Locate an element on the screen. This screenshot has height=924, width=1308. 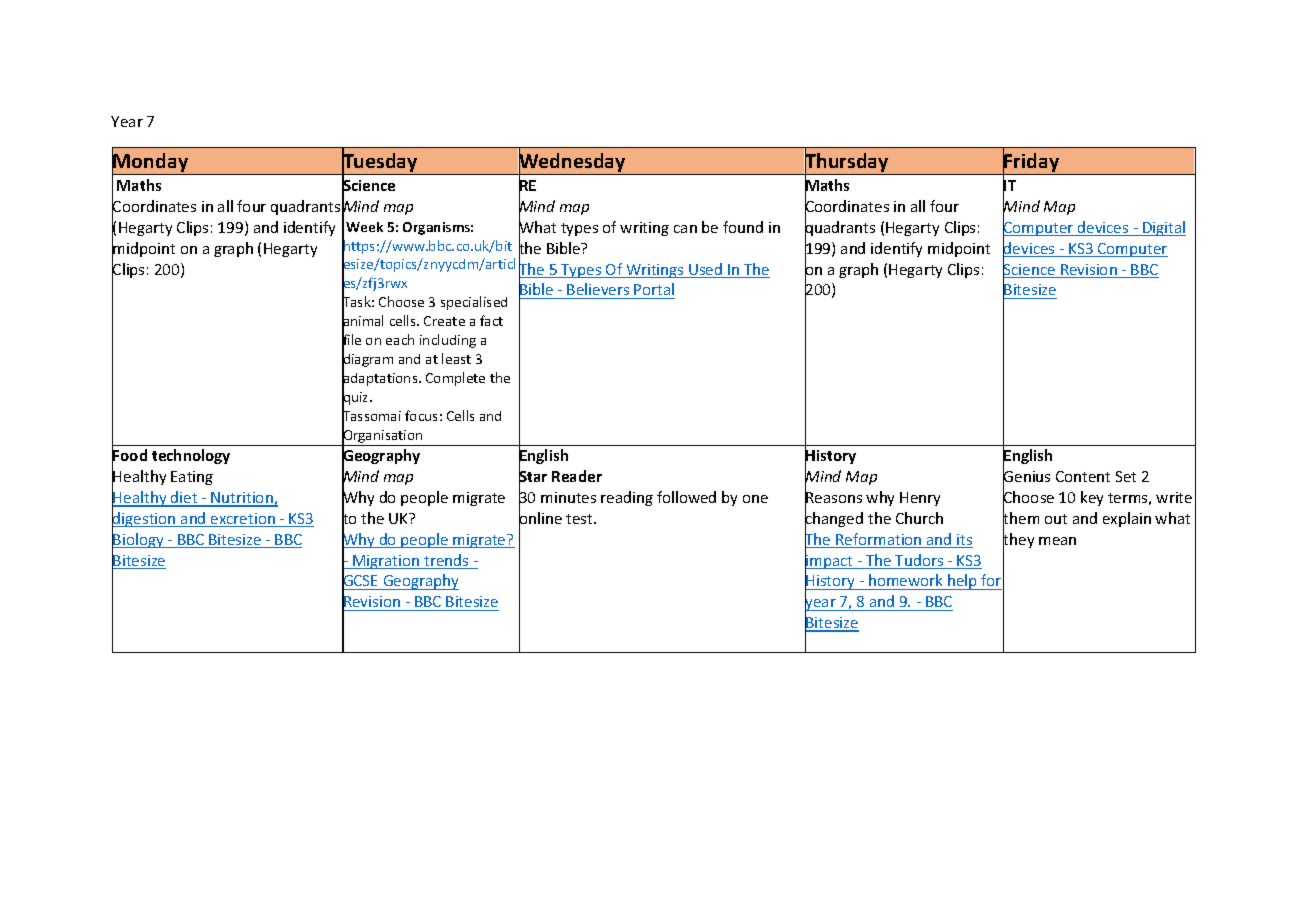
Complete is located at coordinates (455, 379).
